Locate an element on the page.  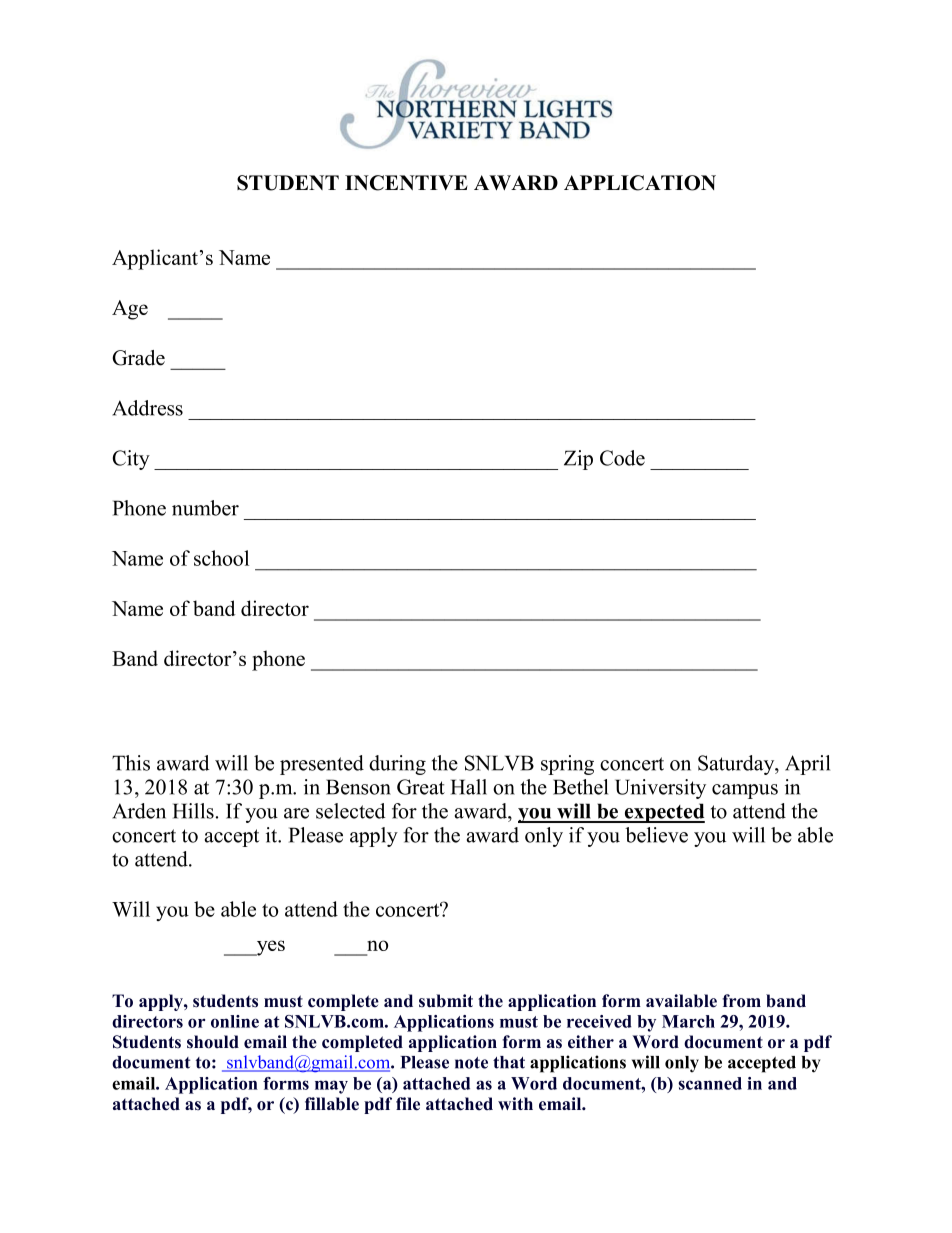
Hall is located at coordinates (469, 787).
